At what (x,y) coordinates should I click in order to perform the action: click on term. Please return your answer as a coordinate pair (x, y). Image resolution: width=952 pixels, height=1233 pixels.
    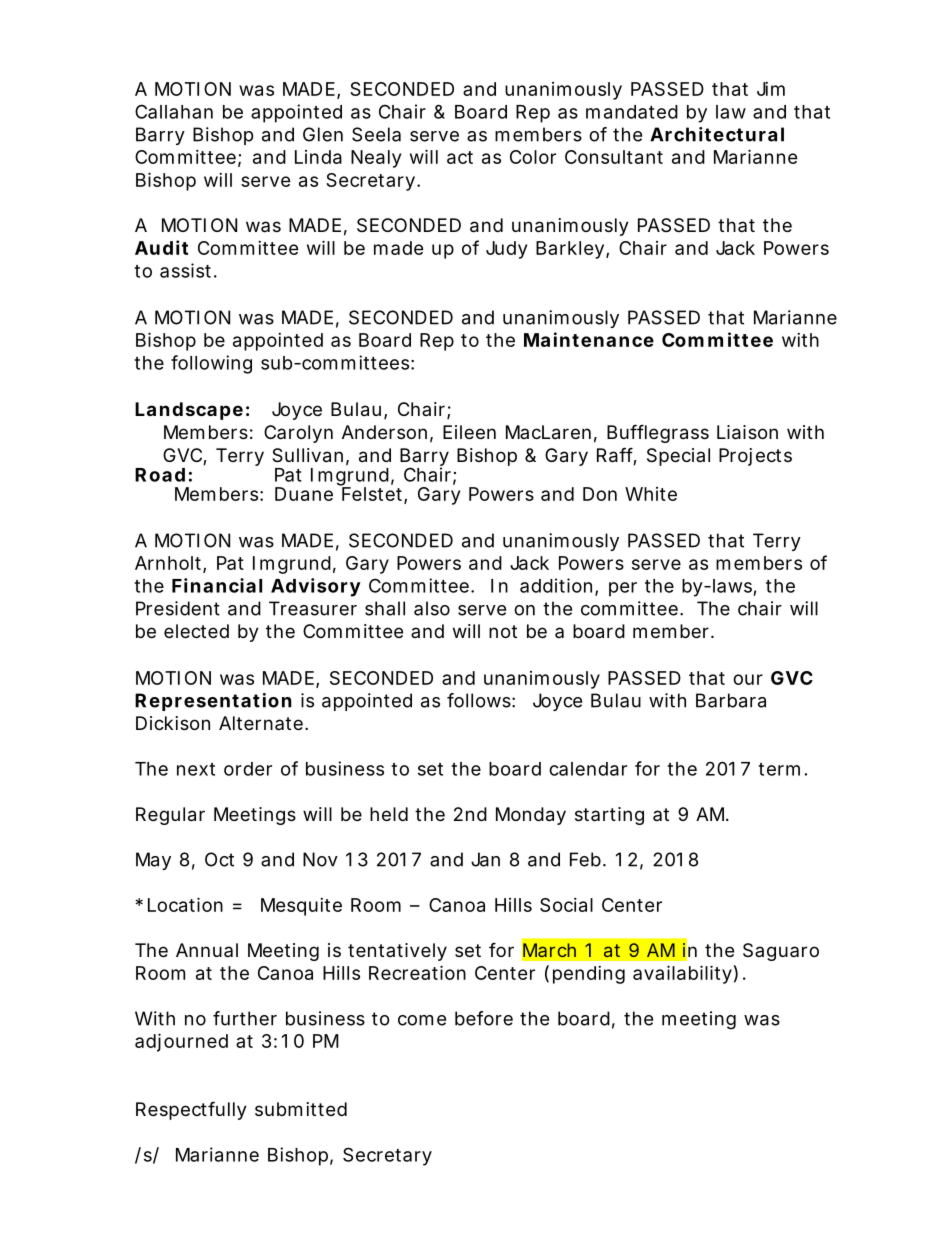
    Looking at the image, I should click on (782, 769).
